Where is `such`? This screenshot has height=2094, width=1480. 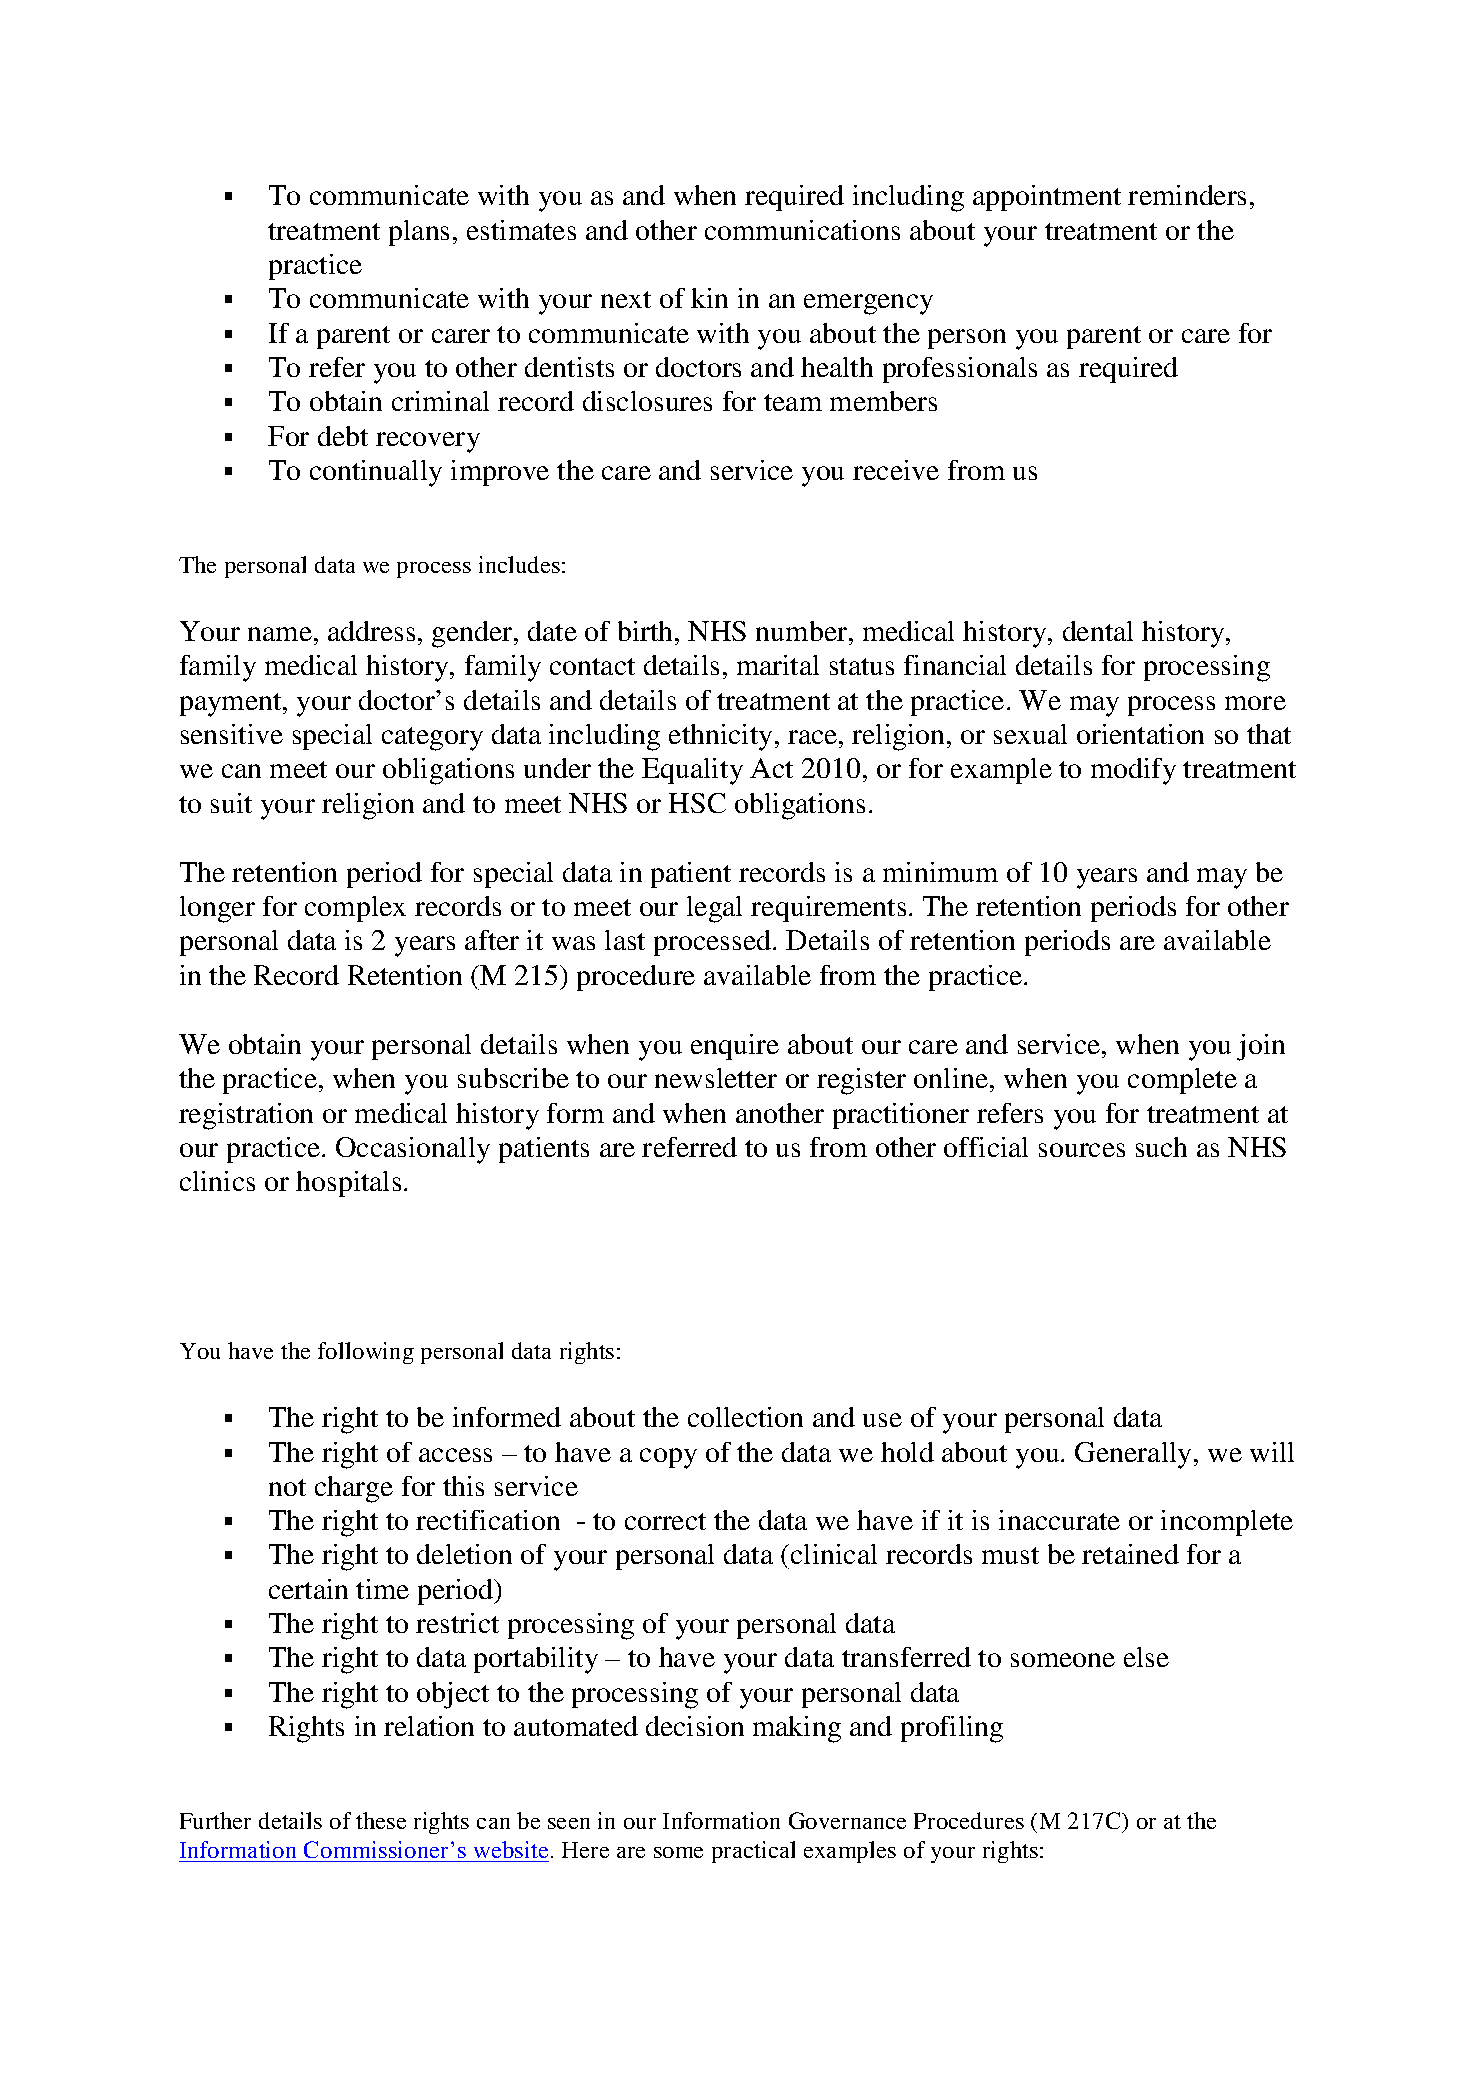
such is located at coordinates (1161, 1147).
